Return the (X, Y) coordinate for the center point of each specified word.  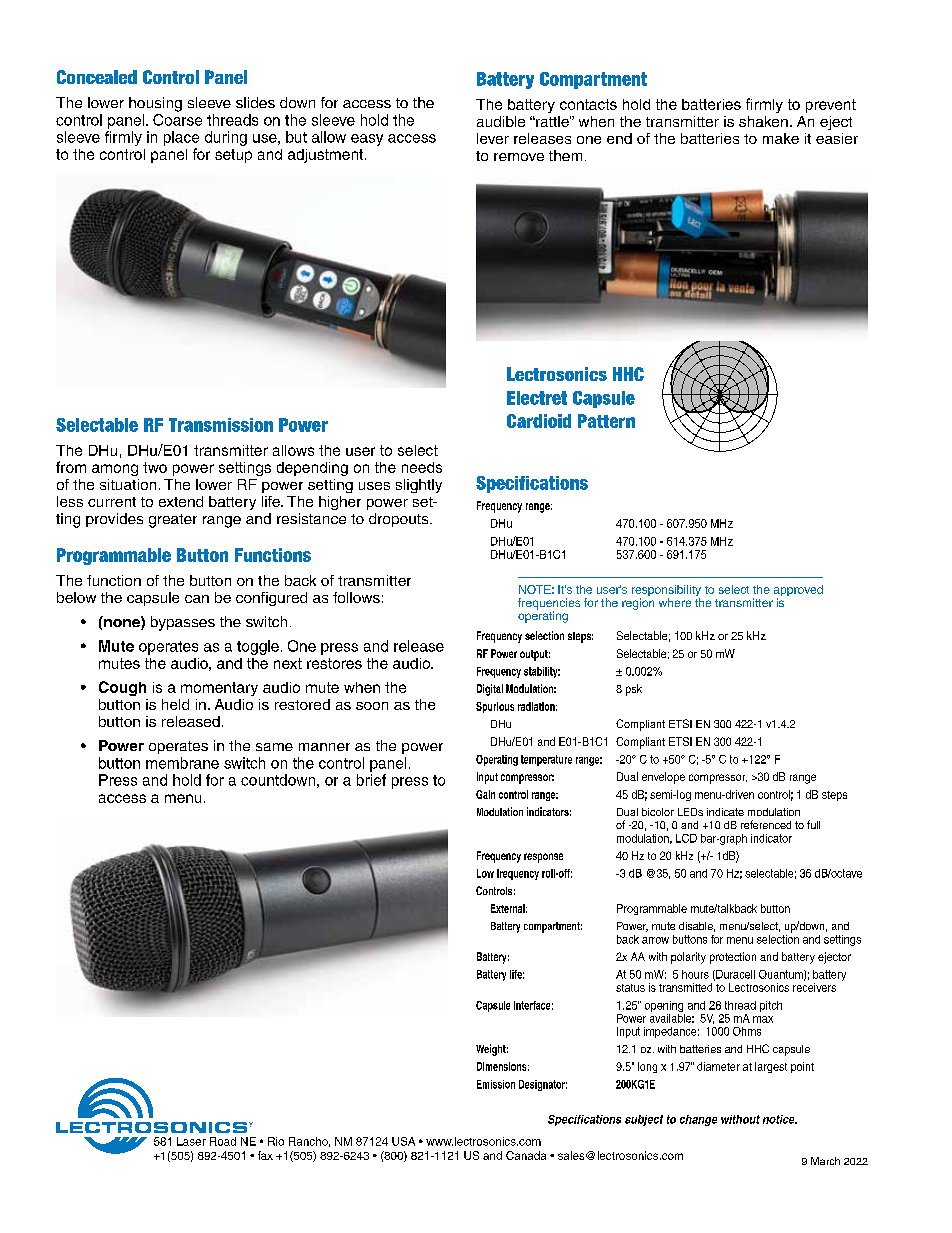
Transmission (221, 425)
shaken (763, 121)
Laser (191, 1141)
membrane (182, 763)
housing (155, 104)
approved (798, 592)
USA (403, 1141)
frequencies (549, 605)
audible (501, 121)
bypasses (183, 623)
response (543, 858)
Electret (537, 398)
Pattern (606, 421)
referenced (766, 824)
